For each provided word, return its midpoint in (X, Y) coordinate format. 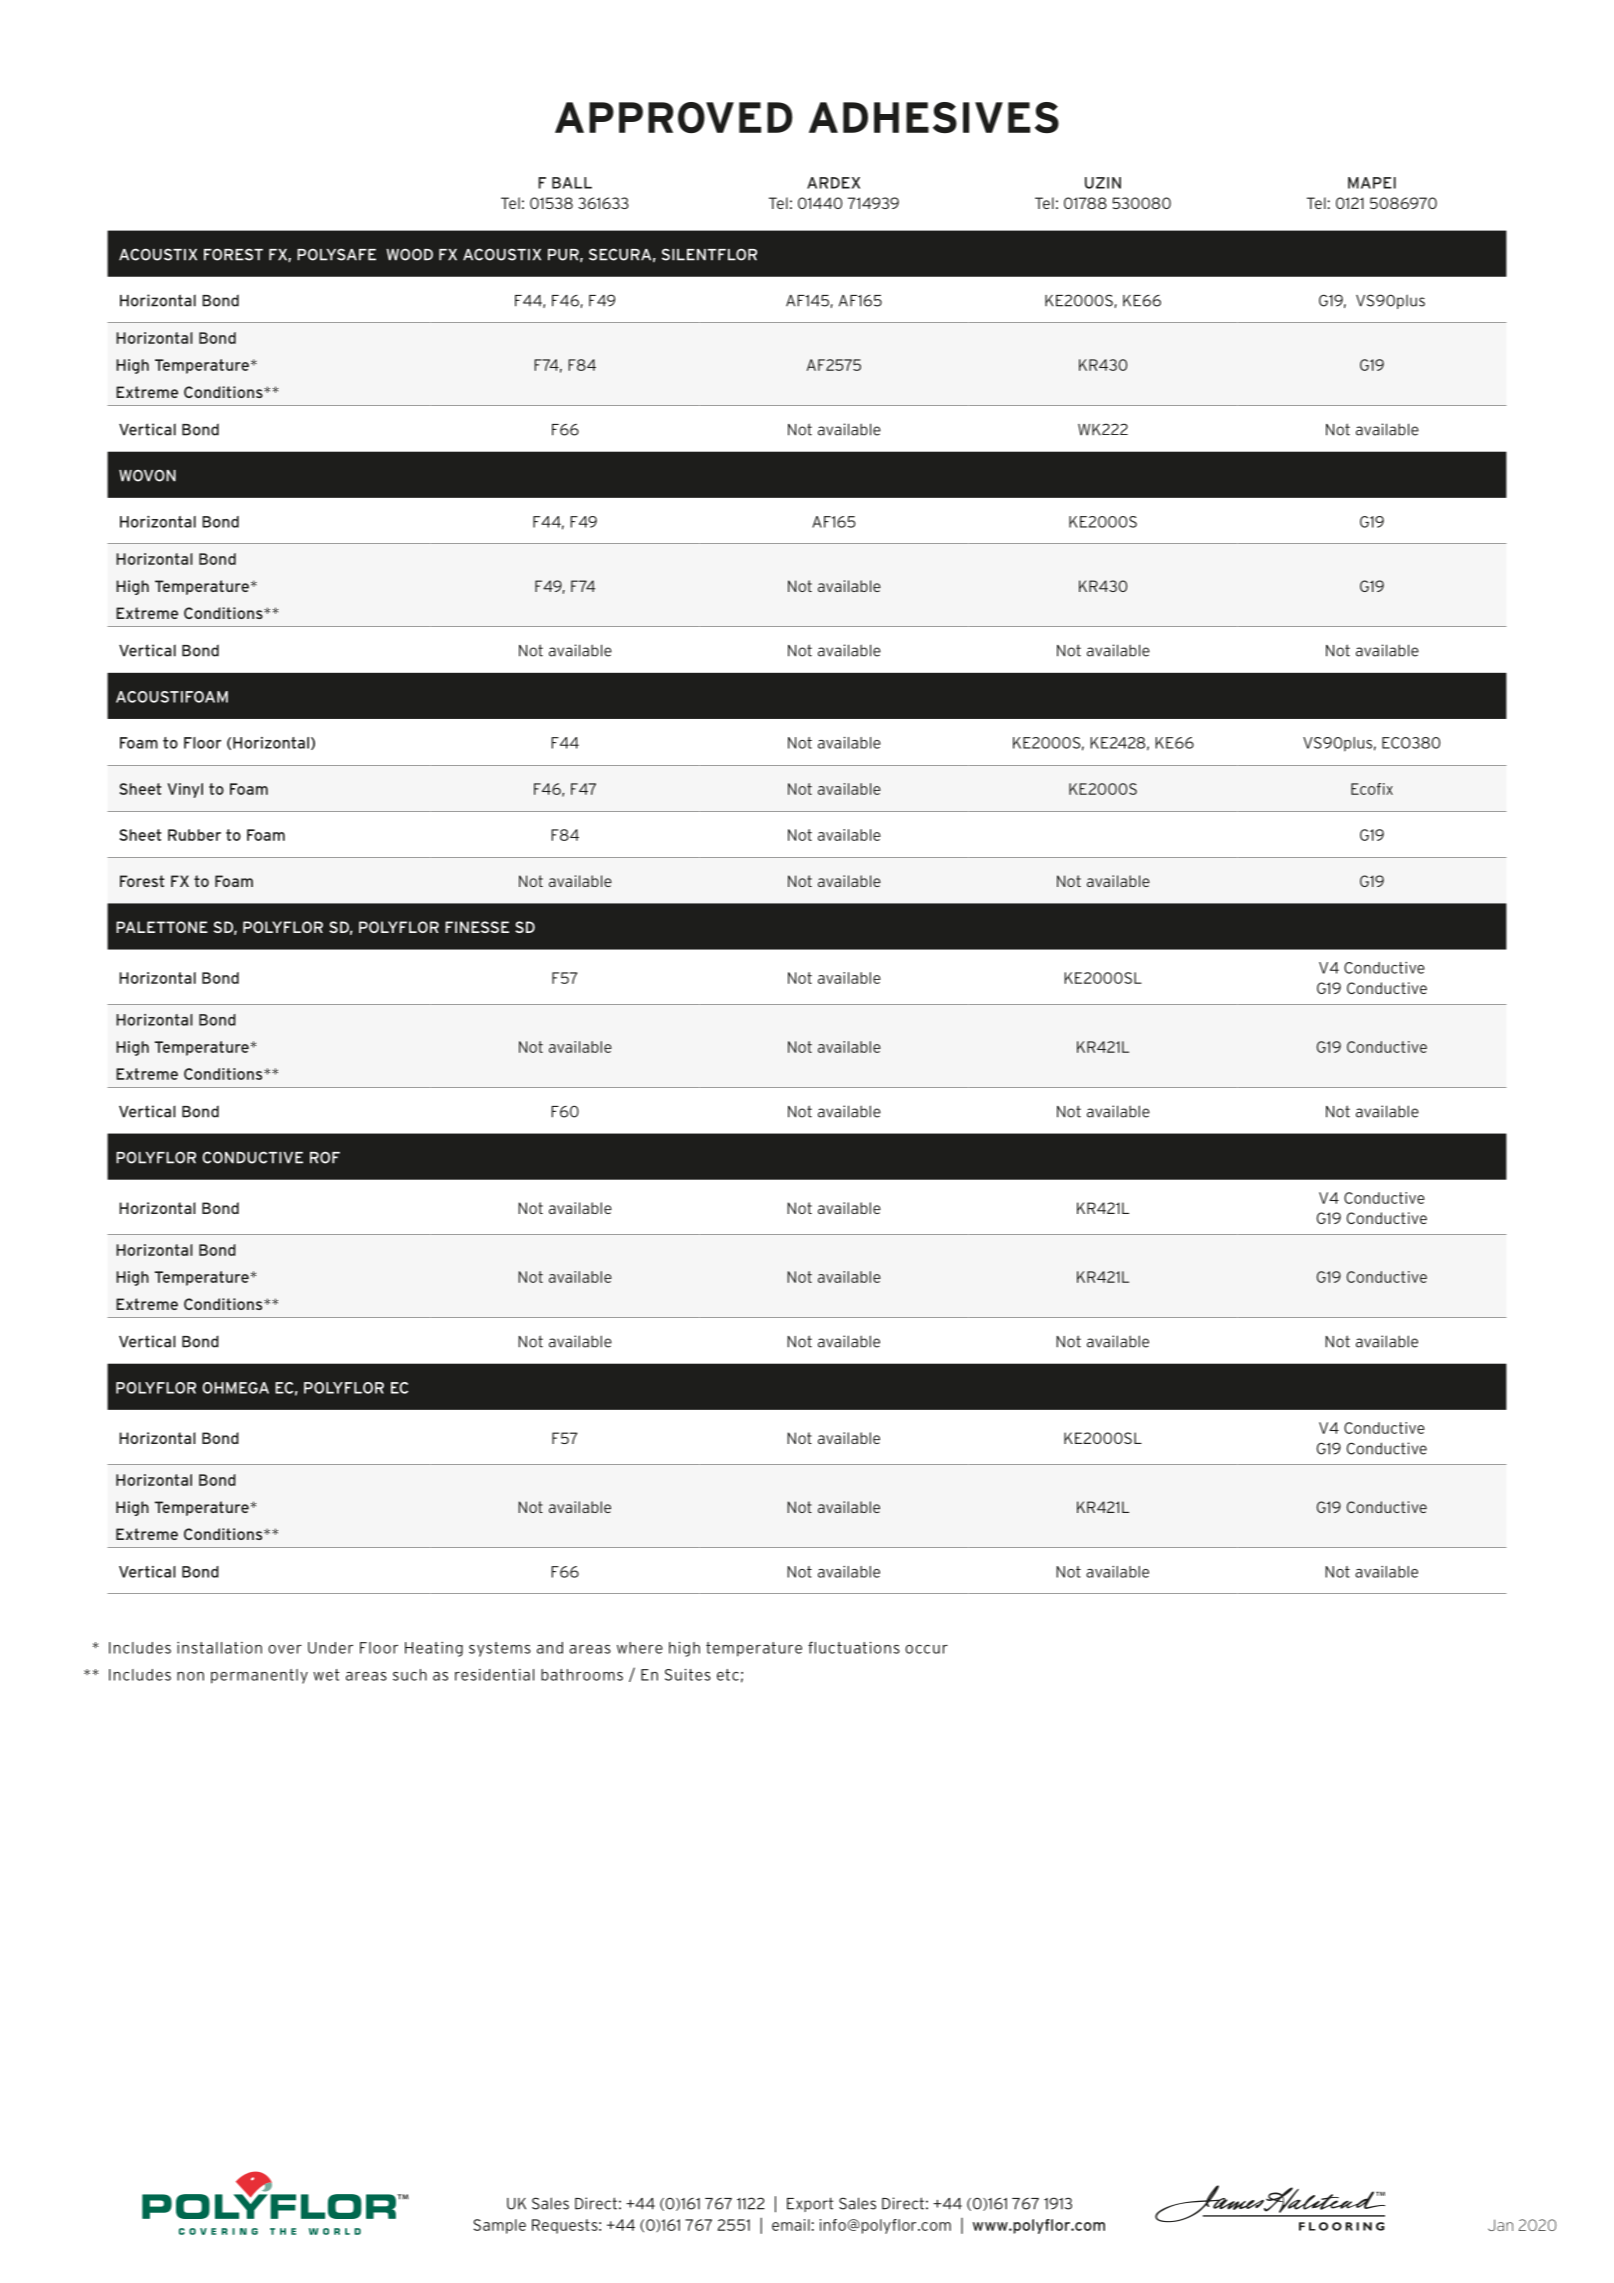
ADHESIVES (934, 117)
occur (926, 1649)
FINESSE (477, 927)
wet (326, 1675)
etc (728, 1675)
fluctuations (854, 1647)
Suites (688, 1675)
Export (810, 2204)
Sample (499, 2226)
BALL (572, 183)
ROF (325, 1157)
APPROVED (674, 117)
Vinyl (185, 790)
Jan (1500, 2225)
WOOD (409, 254)
